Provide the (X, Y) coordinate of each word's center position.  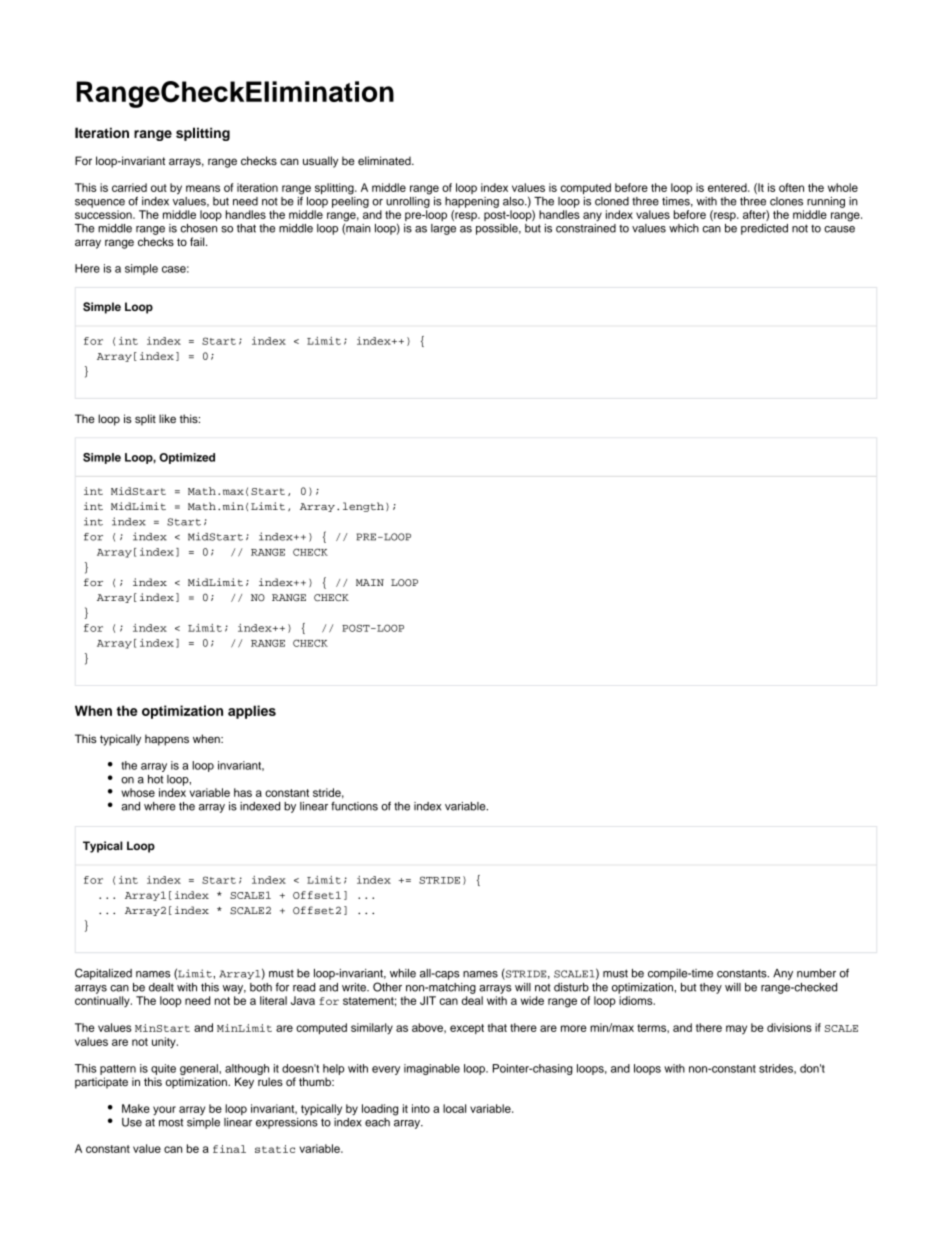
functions (354, 806)
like (167, 418)
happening (472, 202)
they (711, 988)
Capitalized (103, 974)
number (816, 973)
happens (167, 740)
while (403, 973)
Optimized (187, 458)
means (203, 188)
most (171, 1123)
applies (252, 712)
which (684, 228)
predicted (764, 229)
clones (786, 201)
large (443, 229)
